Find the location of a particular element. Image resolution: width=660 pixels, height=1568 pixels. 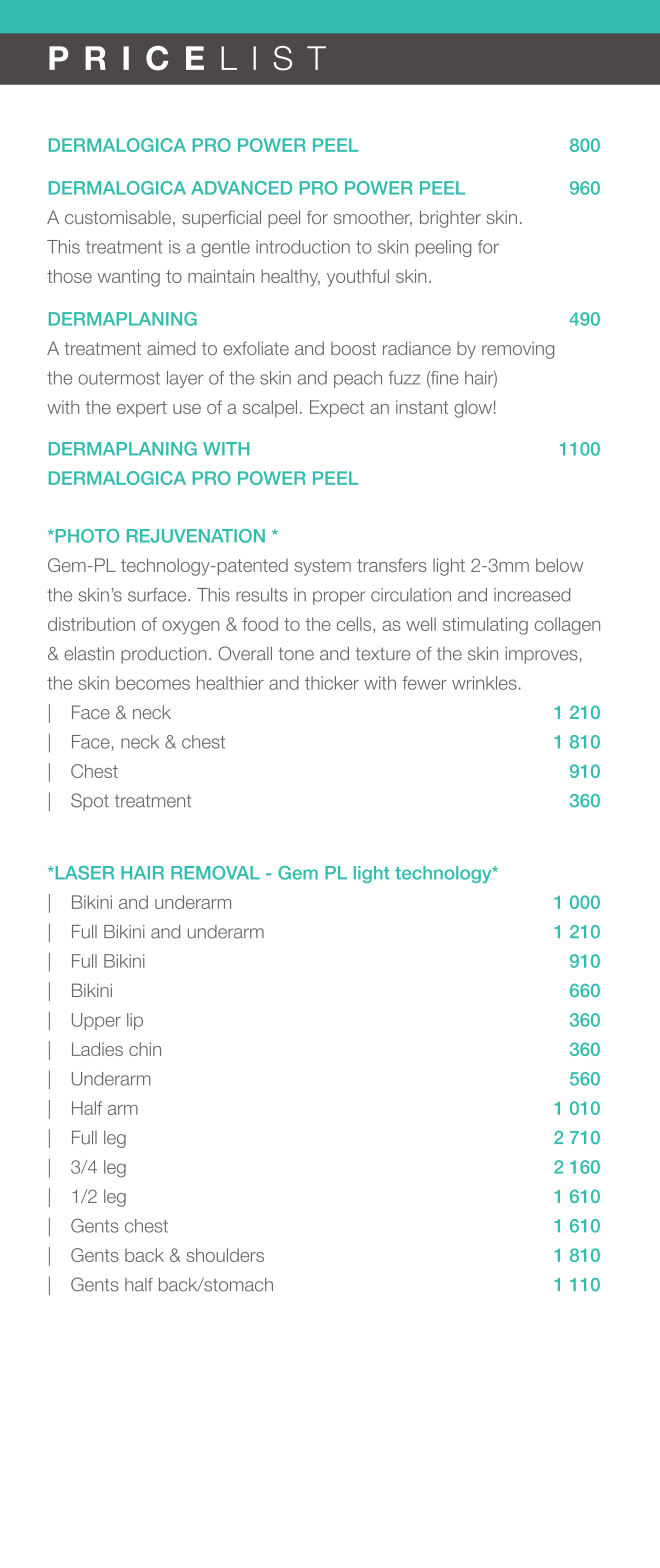

chin is located at coordinates (145, 1049).
